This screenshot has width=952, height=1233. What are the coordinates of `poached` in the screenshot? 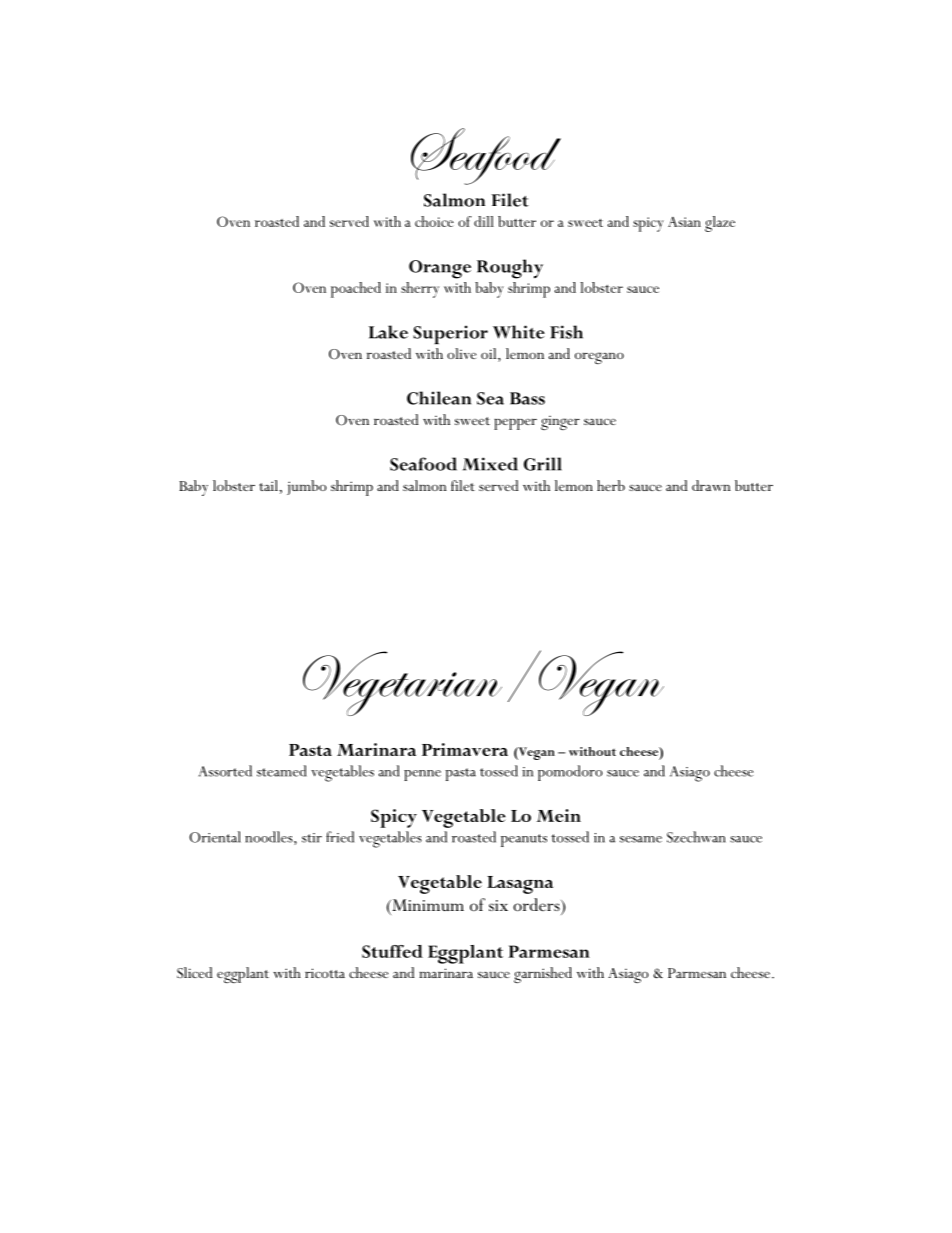 It's located at (356, 290).
